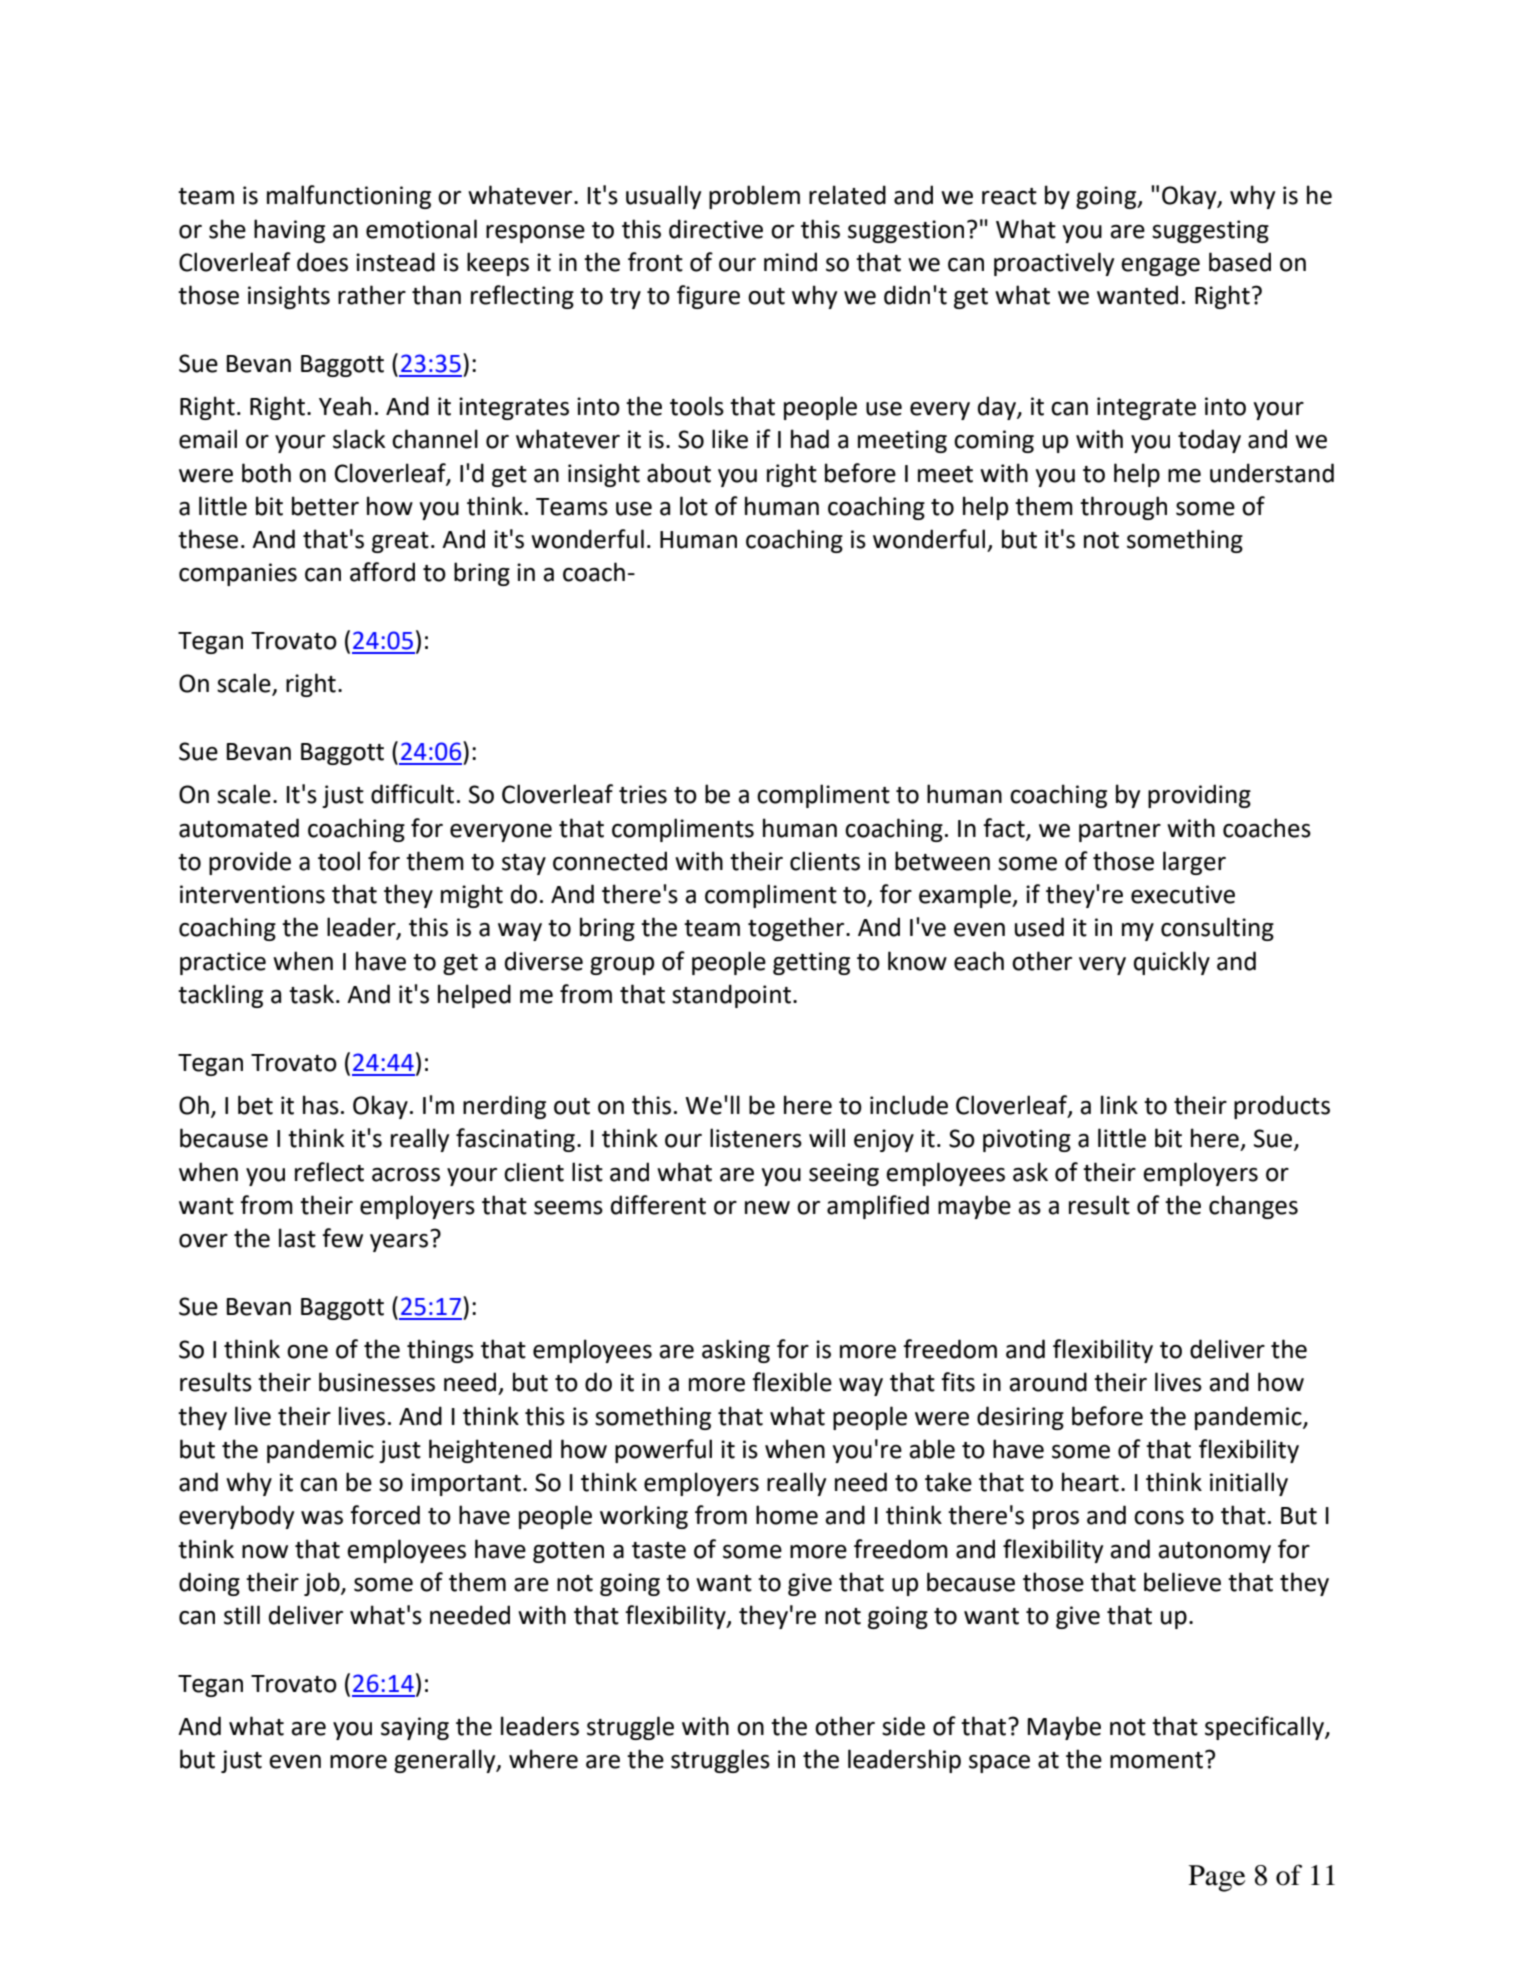 The image size is (1516, 1961). What do you see at coordinates (1123, 508) in the image?
I see `through` at bounding box center [1123, 508].
